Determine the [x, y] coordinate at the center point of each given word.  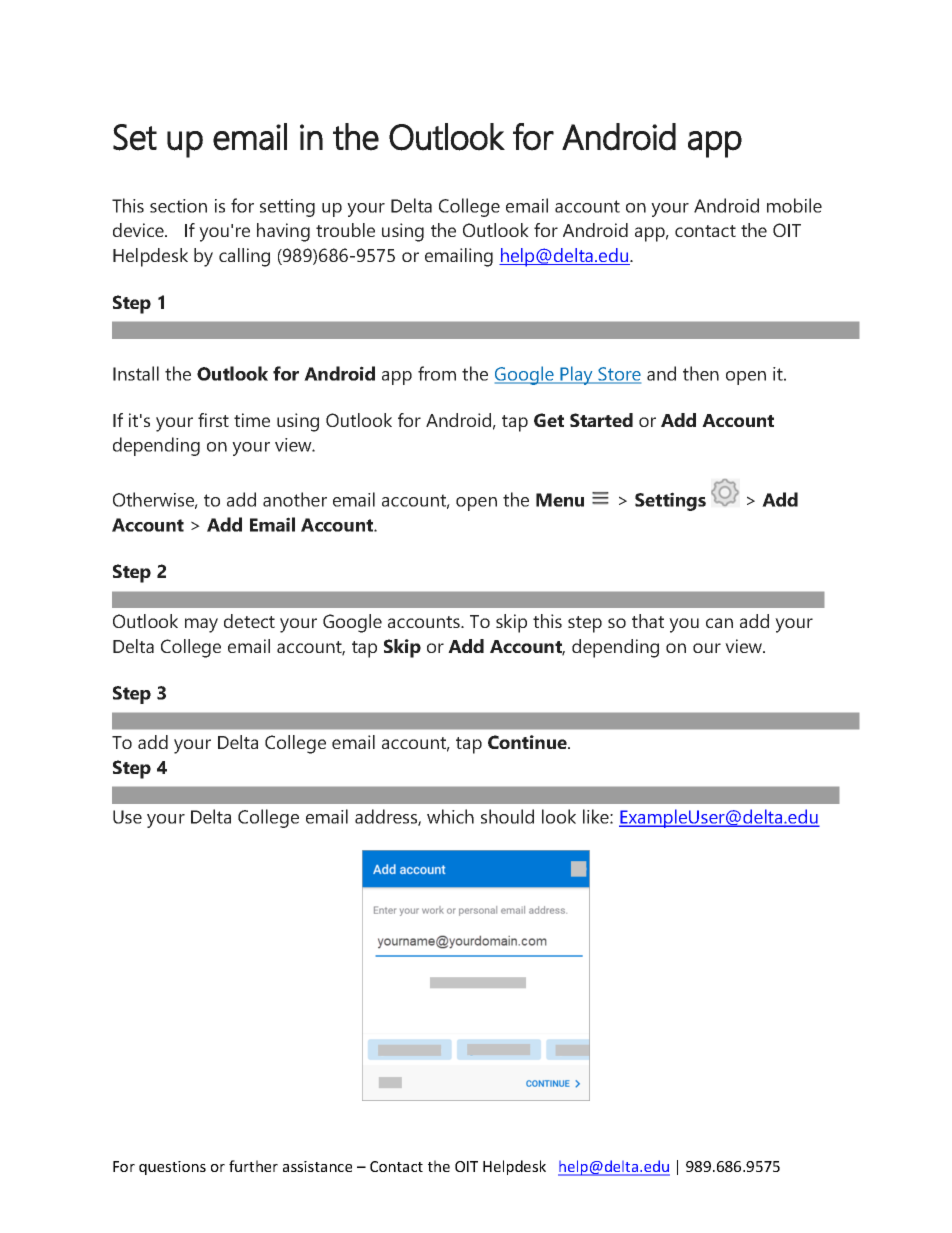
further [253, 1166]
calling [244, 257]
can [719, 623]
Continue [528, 742]
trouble [345, 230]
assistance [317, 1166]
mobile [794, 205]
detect [249, 621]
